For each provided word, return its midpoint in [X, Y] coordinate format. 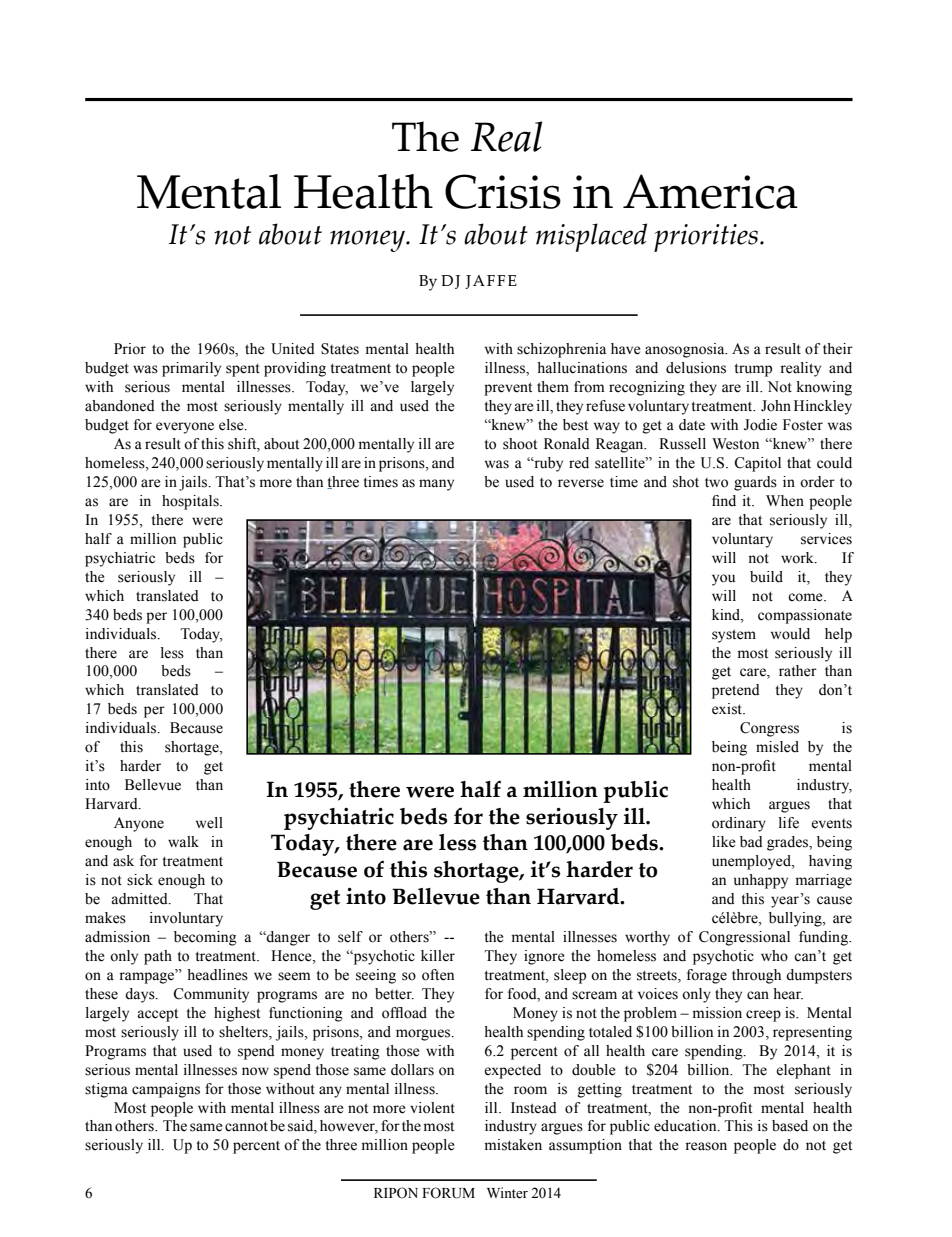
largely [432, 388]
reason [706, 1146]
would [790, 634]
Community [211, 995]
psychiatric [120, 559]
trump [753, 370]
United [293, 349]
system [734, 636]
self [350, 937]
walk [183, 842]
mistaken [513, 1145]
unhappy [761, 881]
